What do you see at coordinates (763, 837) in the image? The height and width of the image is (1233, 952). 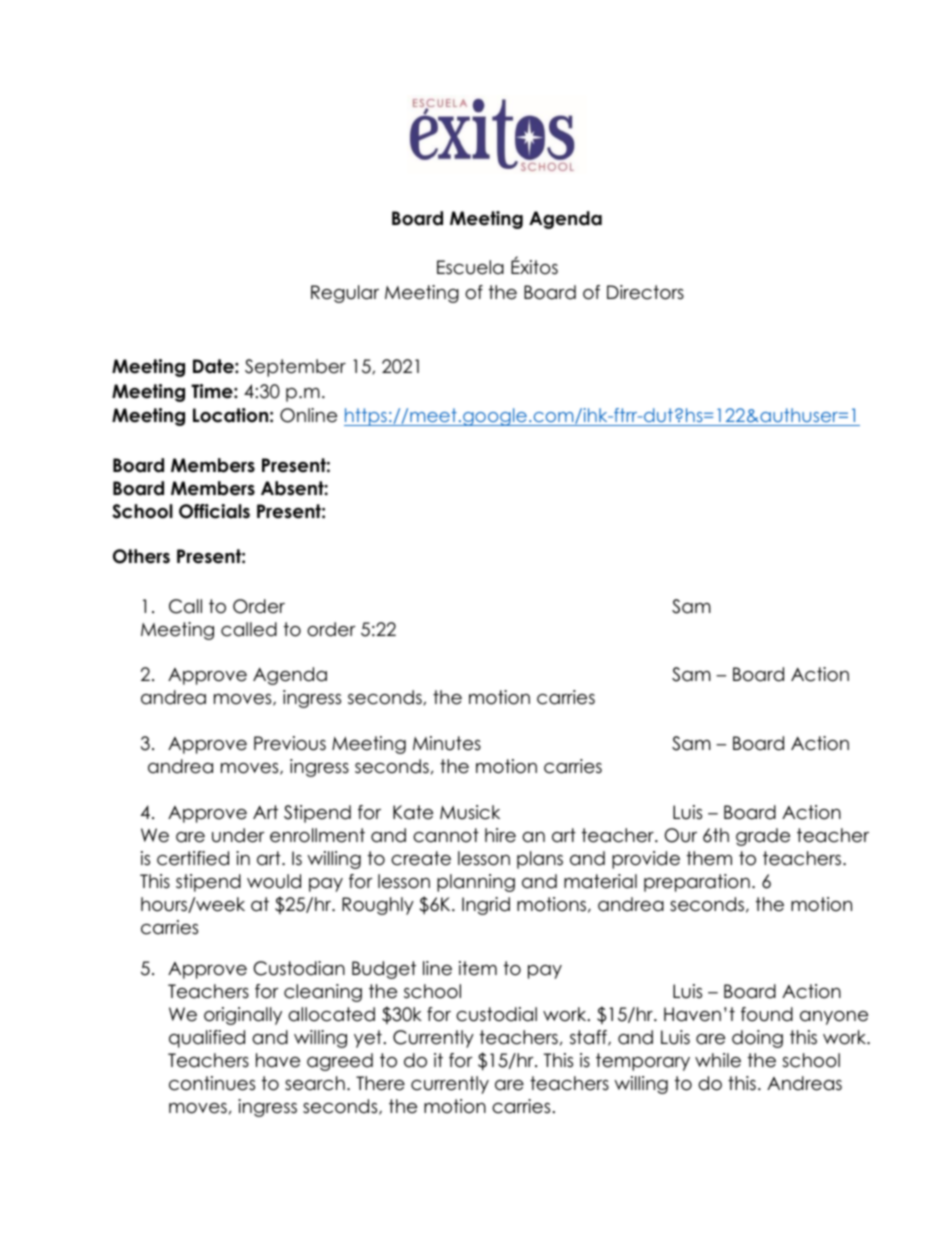 I see `grade` at bounding box center [763, 837].
